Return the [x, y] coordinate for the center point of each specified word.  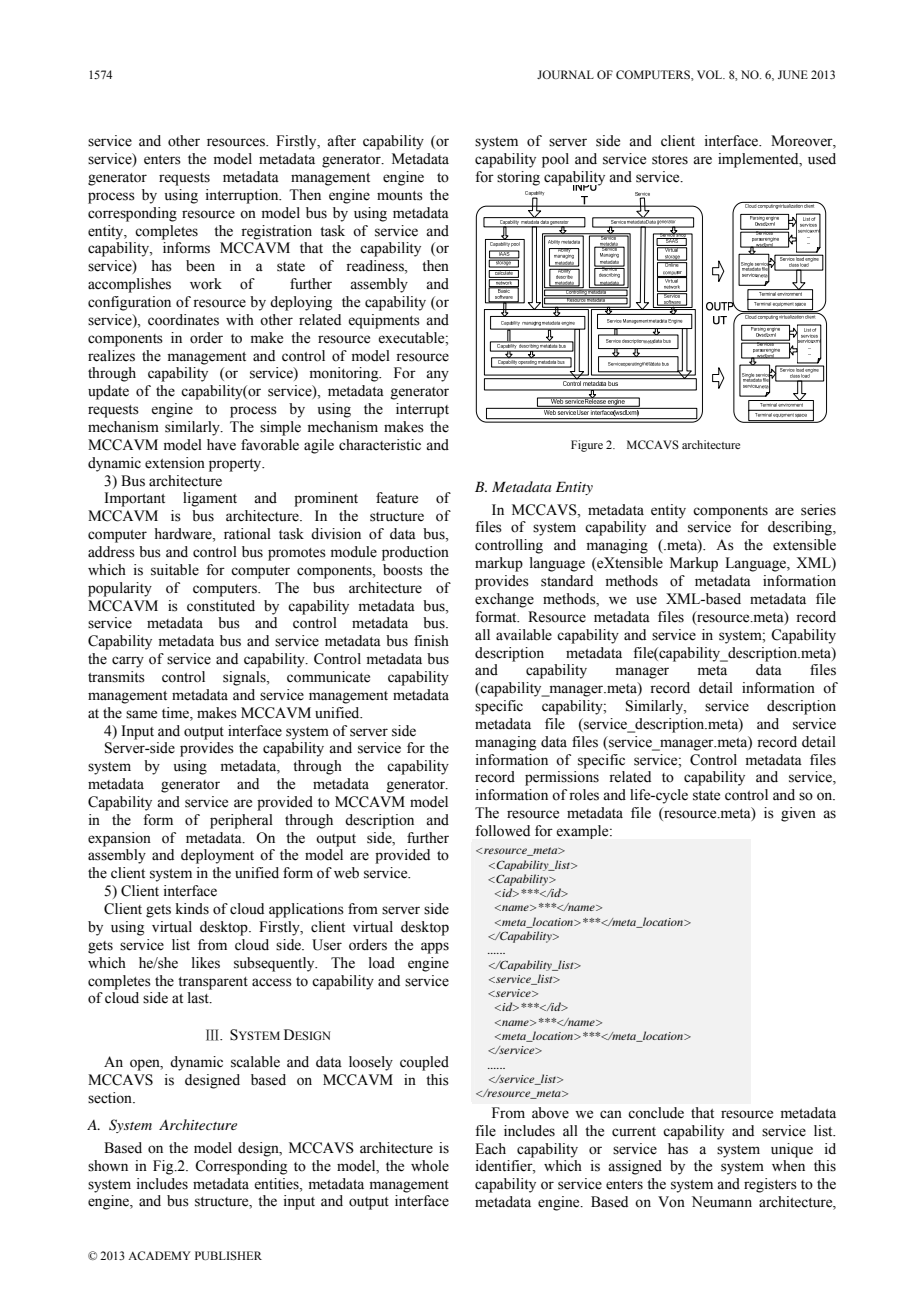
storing [518, 178]
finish [431, 641]
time [176, 713]
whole [430, 1166]
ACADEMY [159, 1255]
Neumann [722, 1202]
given [798, 814]
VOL [711, 74]
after [341, 141]
